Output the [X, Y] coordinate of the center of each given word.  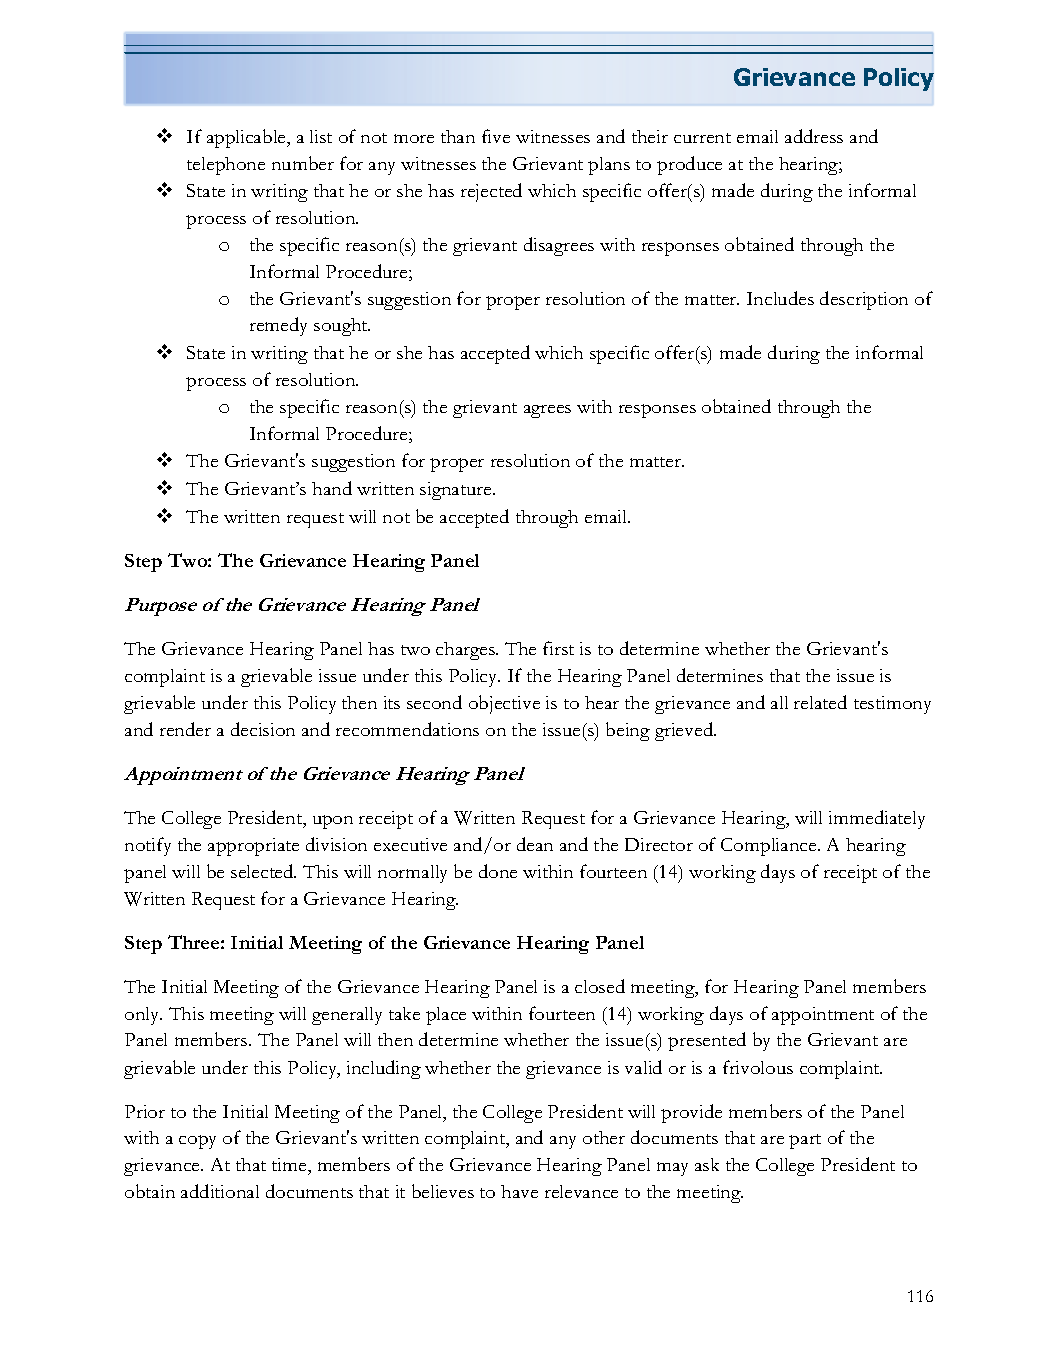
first [558, 648]
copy [197, 1142]
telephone [226, 166]
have [519, 1191]
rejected [491, 192]
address [814, 136]
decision [263, 729]
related [820, 702]
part [805, 1141]
